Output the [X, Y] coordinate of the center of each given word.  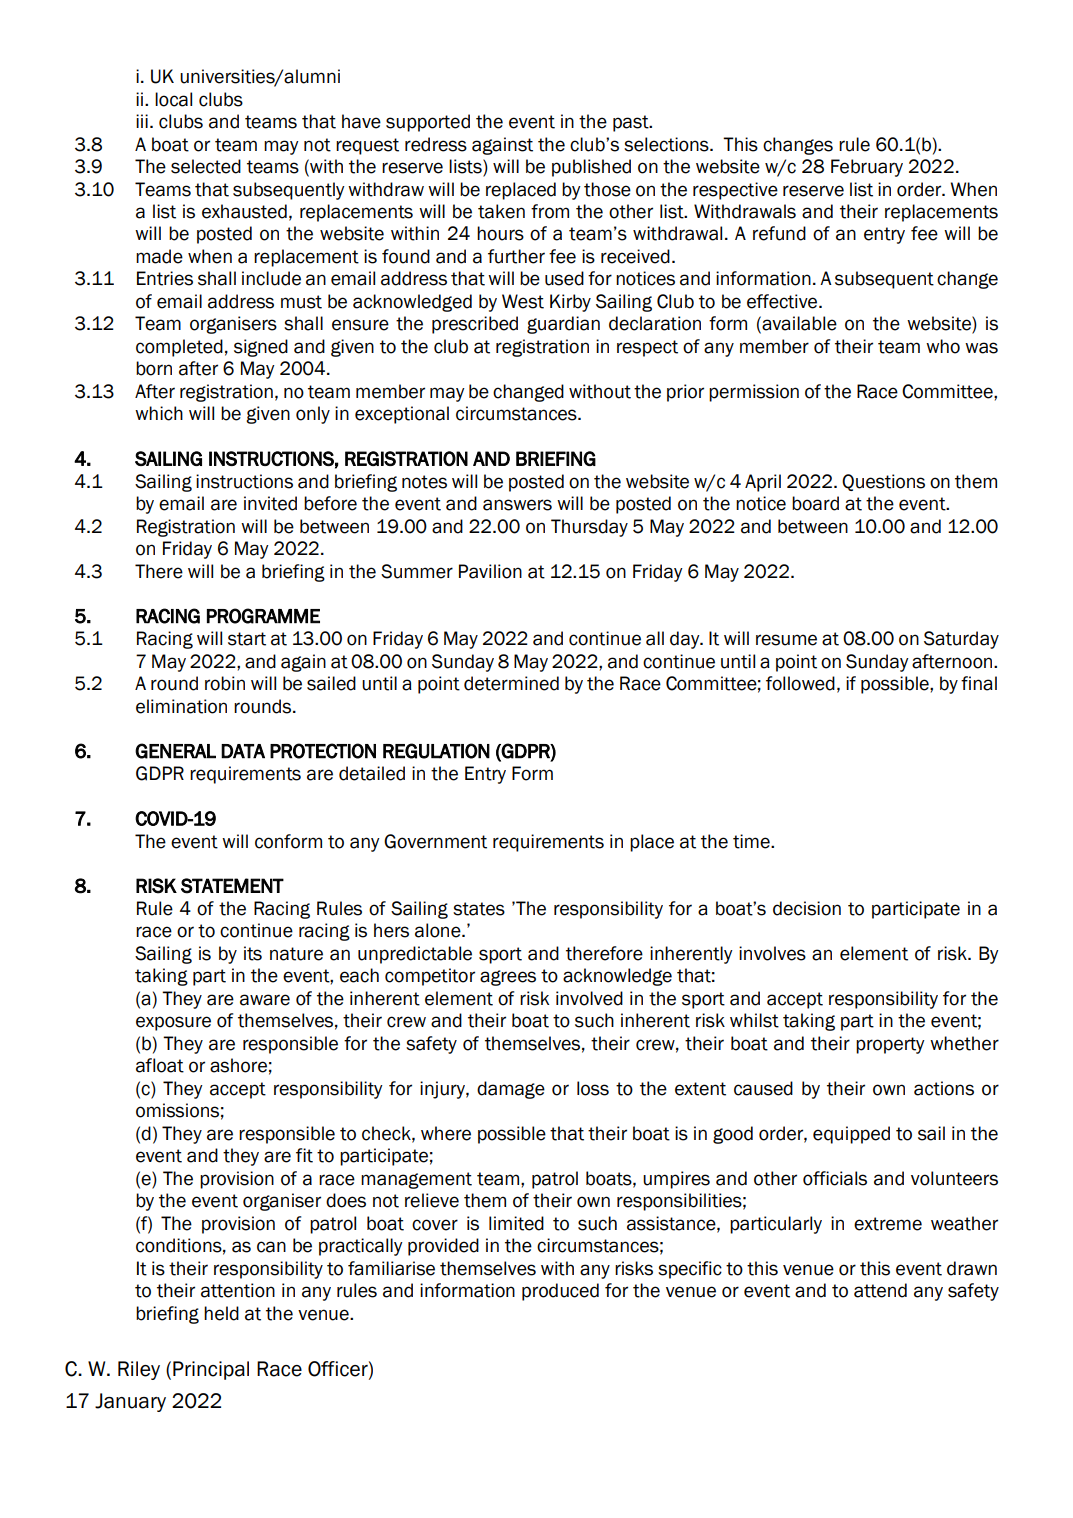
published [591, 168]
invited [270, 503]
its [253, 953]
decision [807, 908]
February [867, 168]
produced [560, 1292]
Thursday [589, 528]
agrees [508, 978]
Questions [883, 482]
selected [206, 166]
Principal [211, 1370]
